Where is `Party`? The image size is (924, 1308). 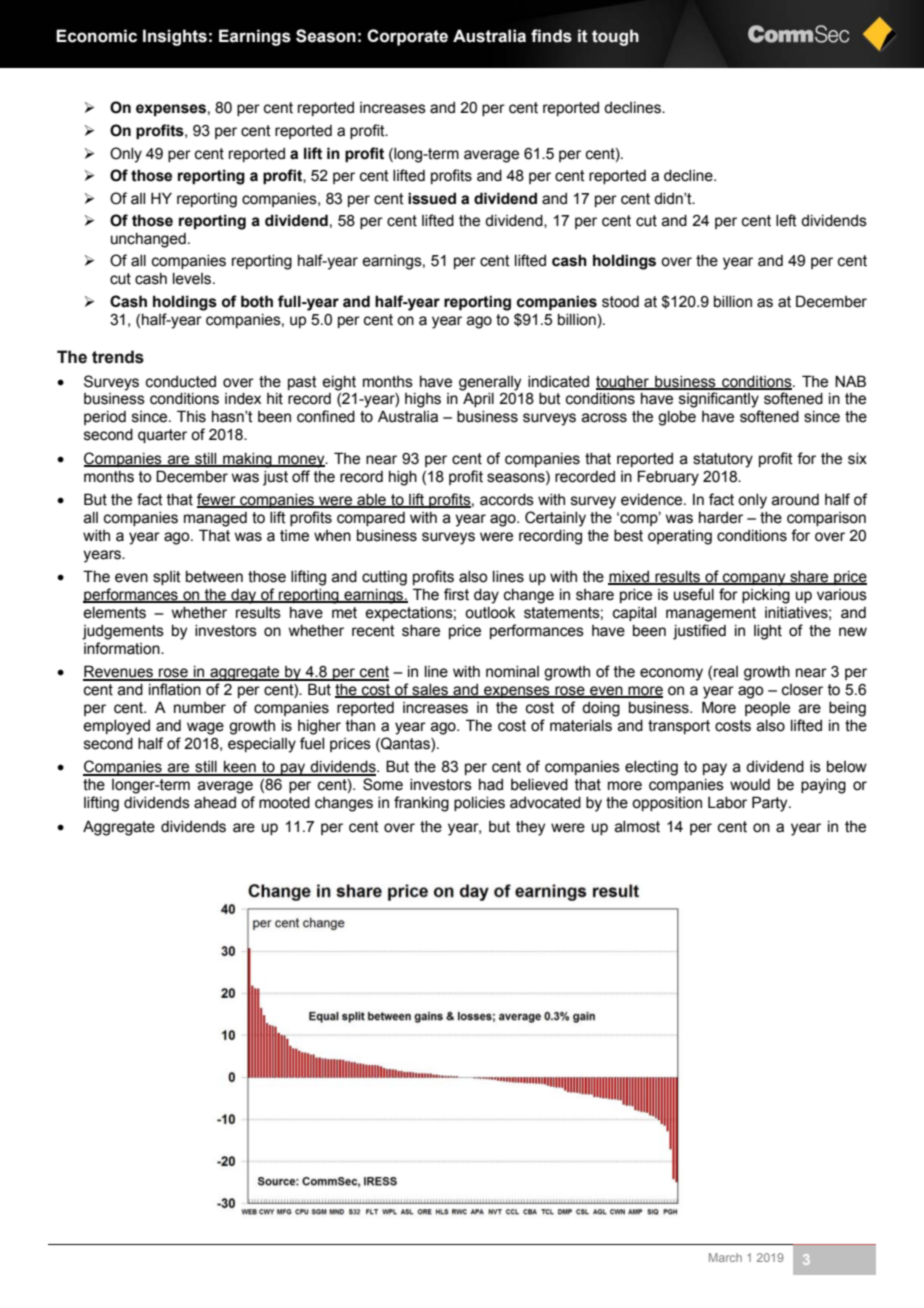 Party is located at coordinates (771, 804).
